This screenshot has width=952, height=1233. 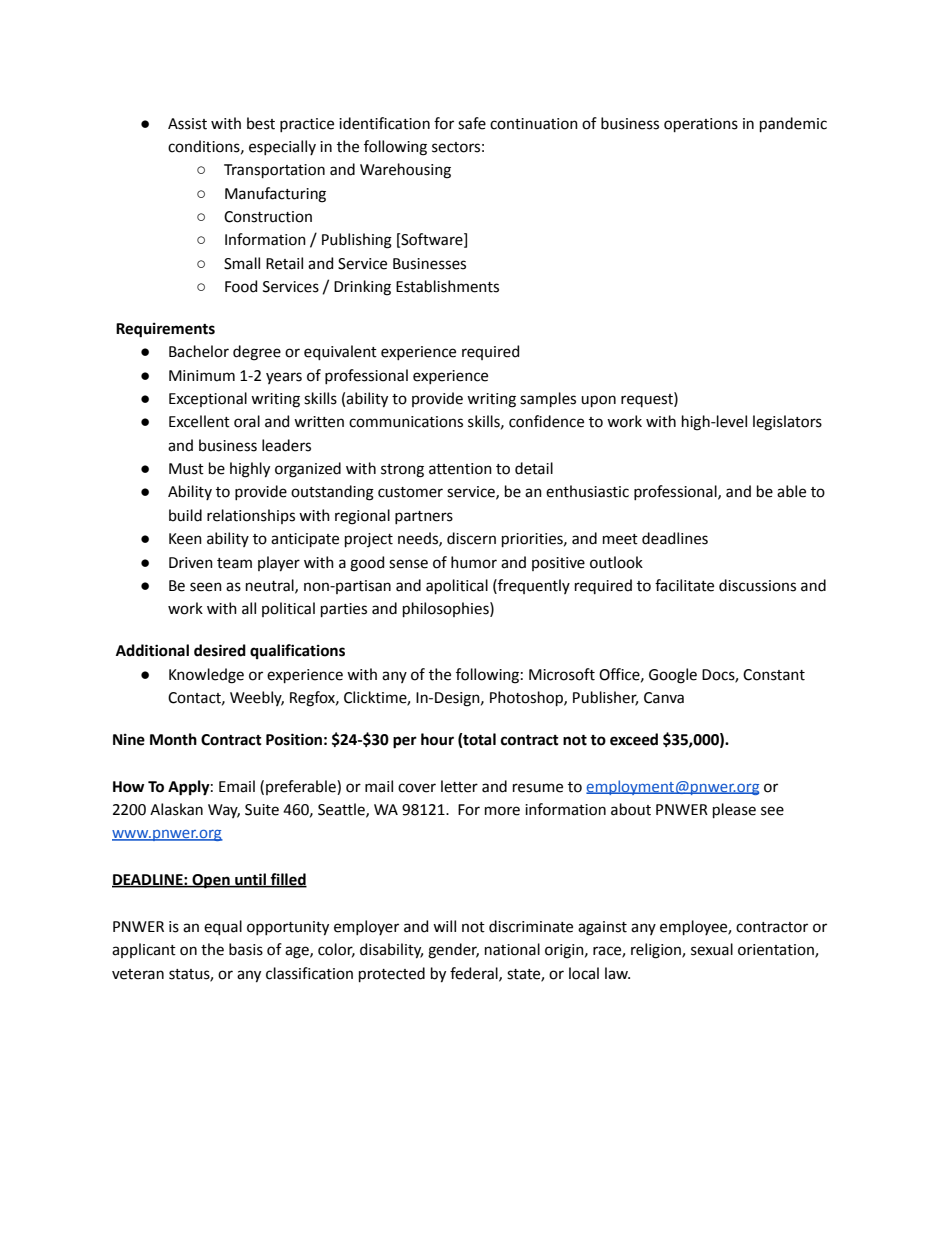 I want to click on facilitate, so click(x=684, y=585).
